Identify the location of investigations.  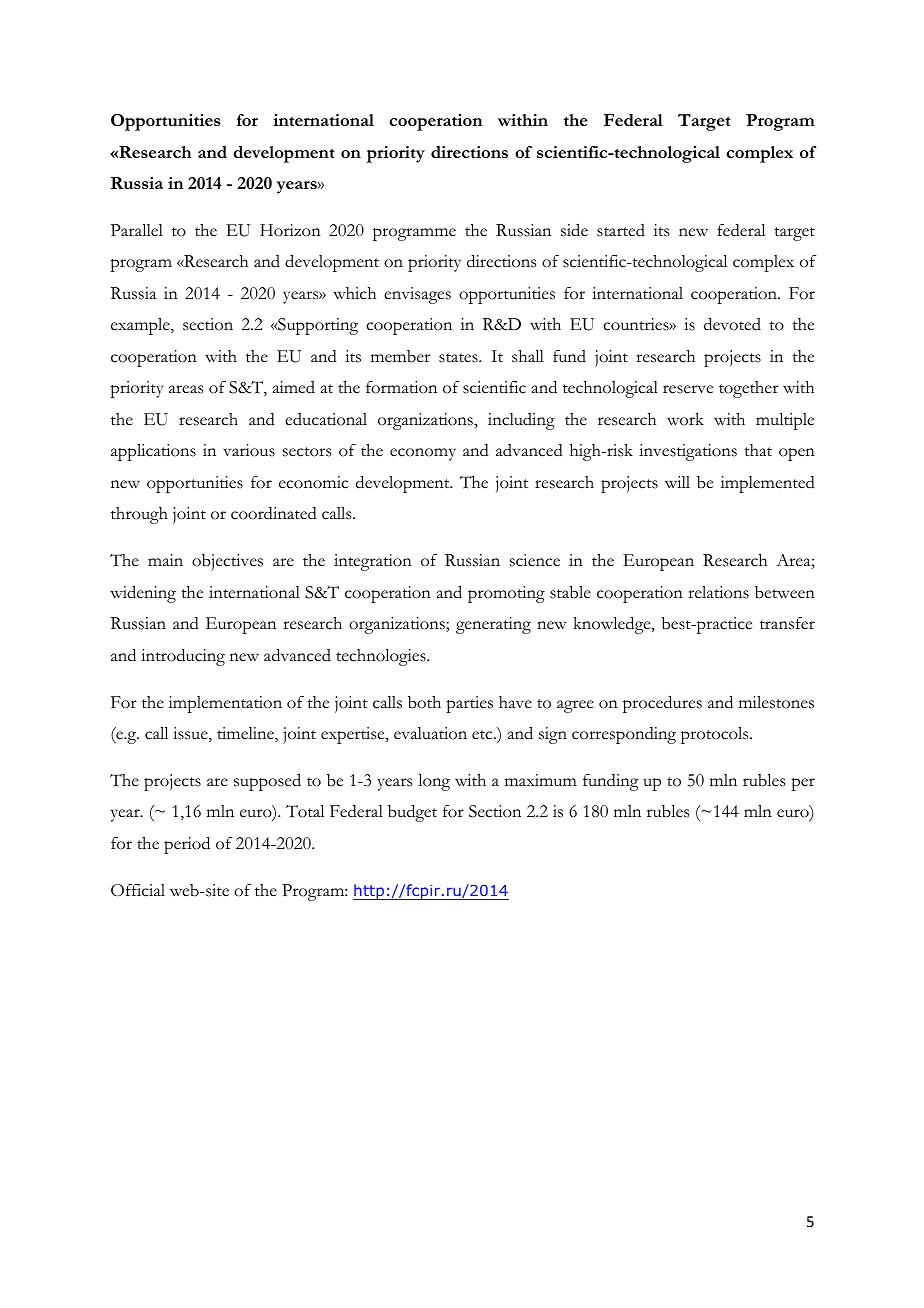
(688, 452).
